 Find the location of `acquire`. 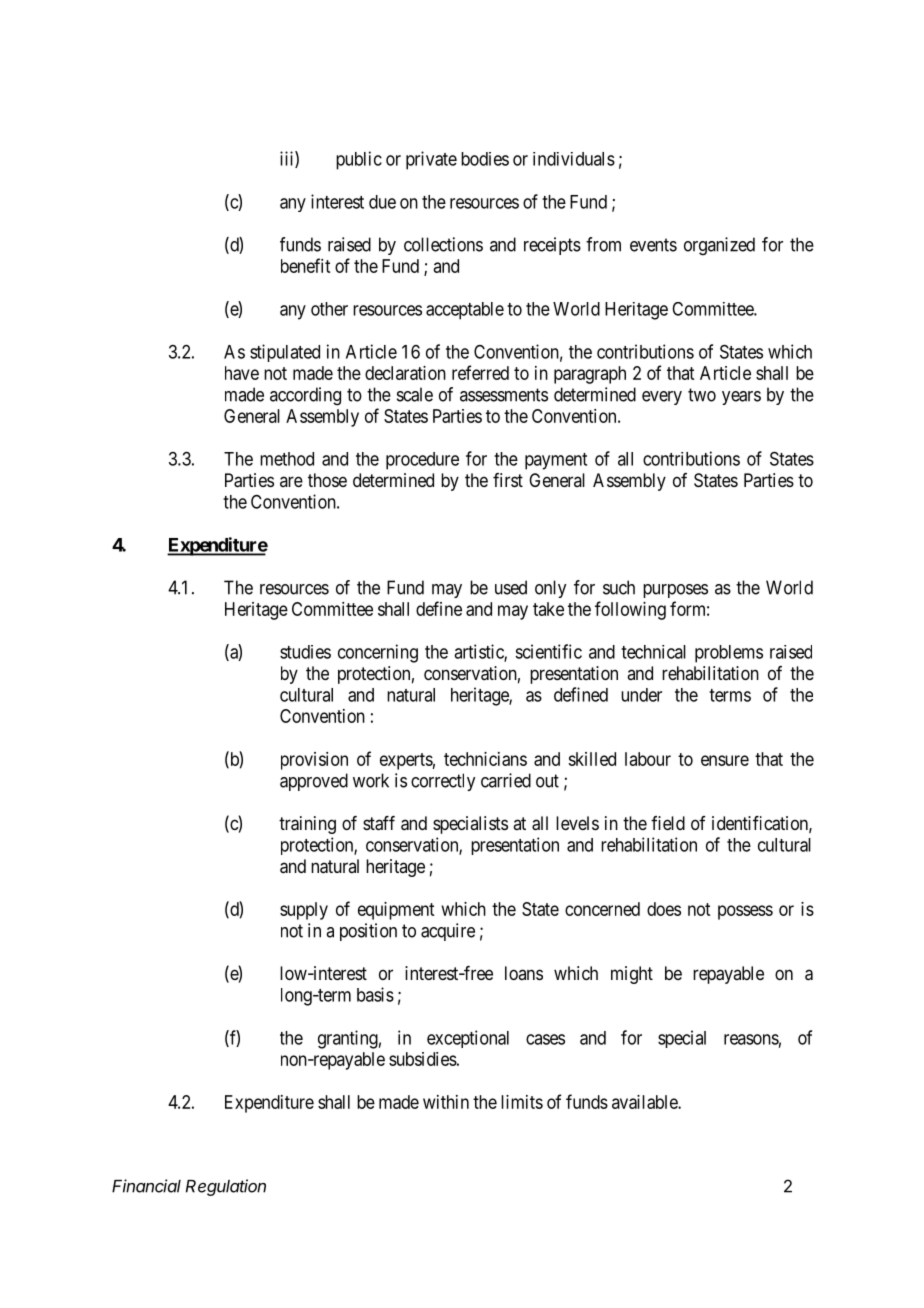

acquire is located at coordinates (448, 932).
